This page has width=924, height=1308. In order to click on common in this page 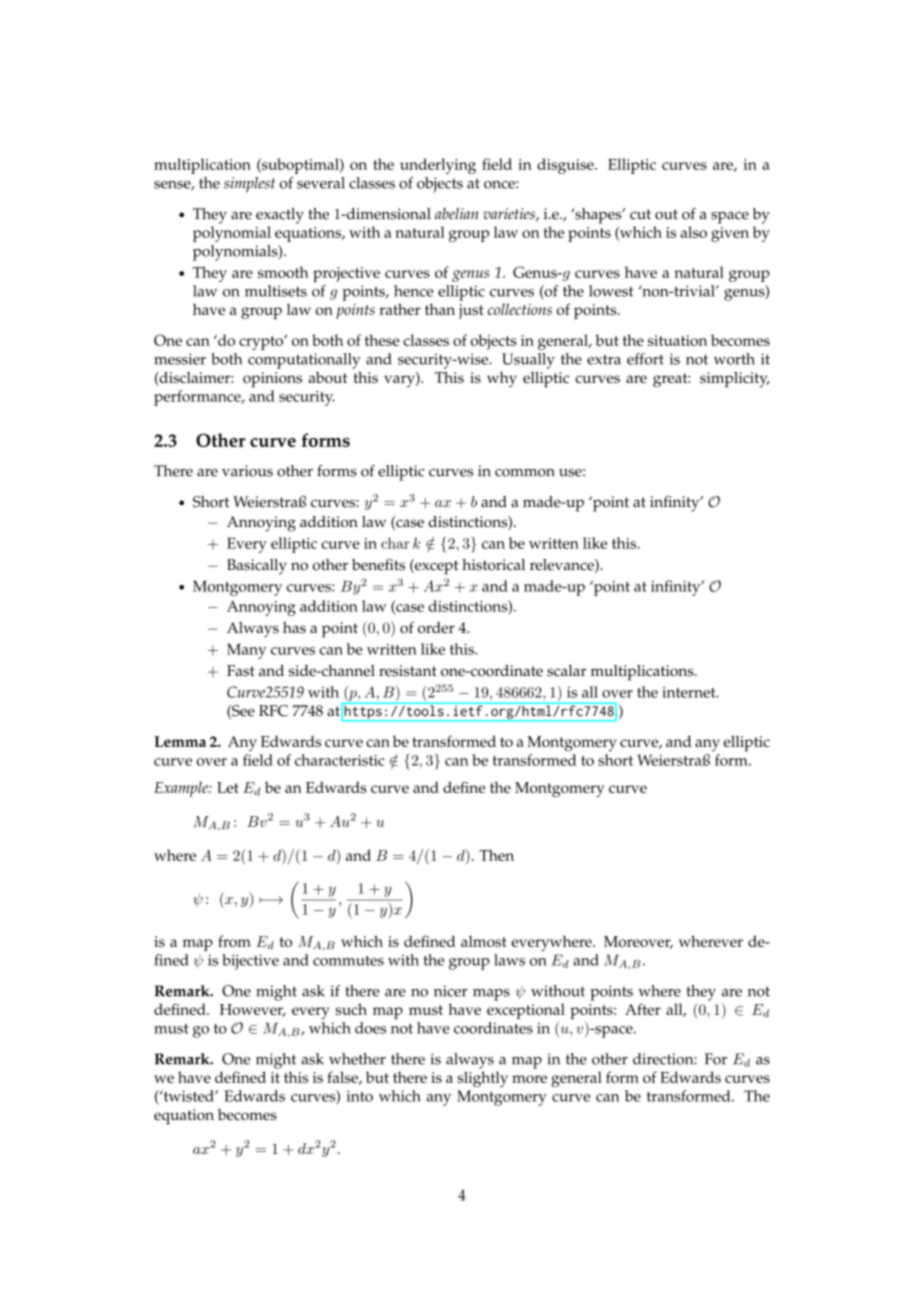, I will do `click(525, 473)`.
